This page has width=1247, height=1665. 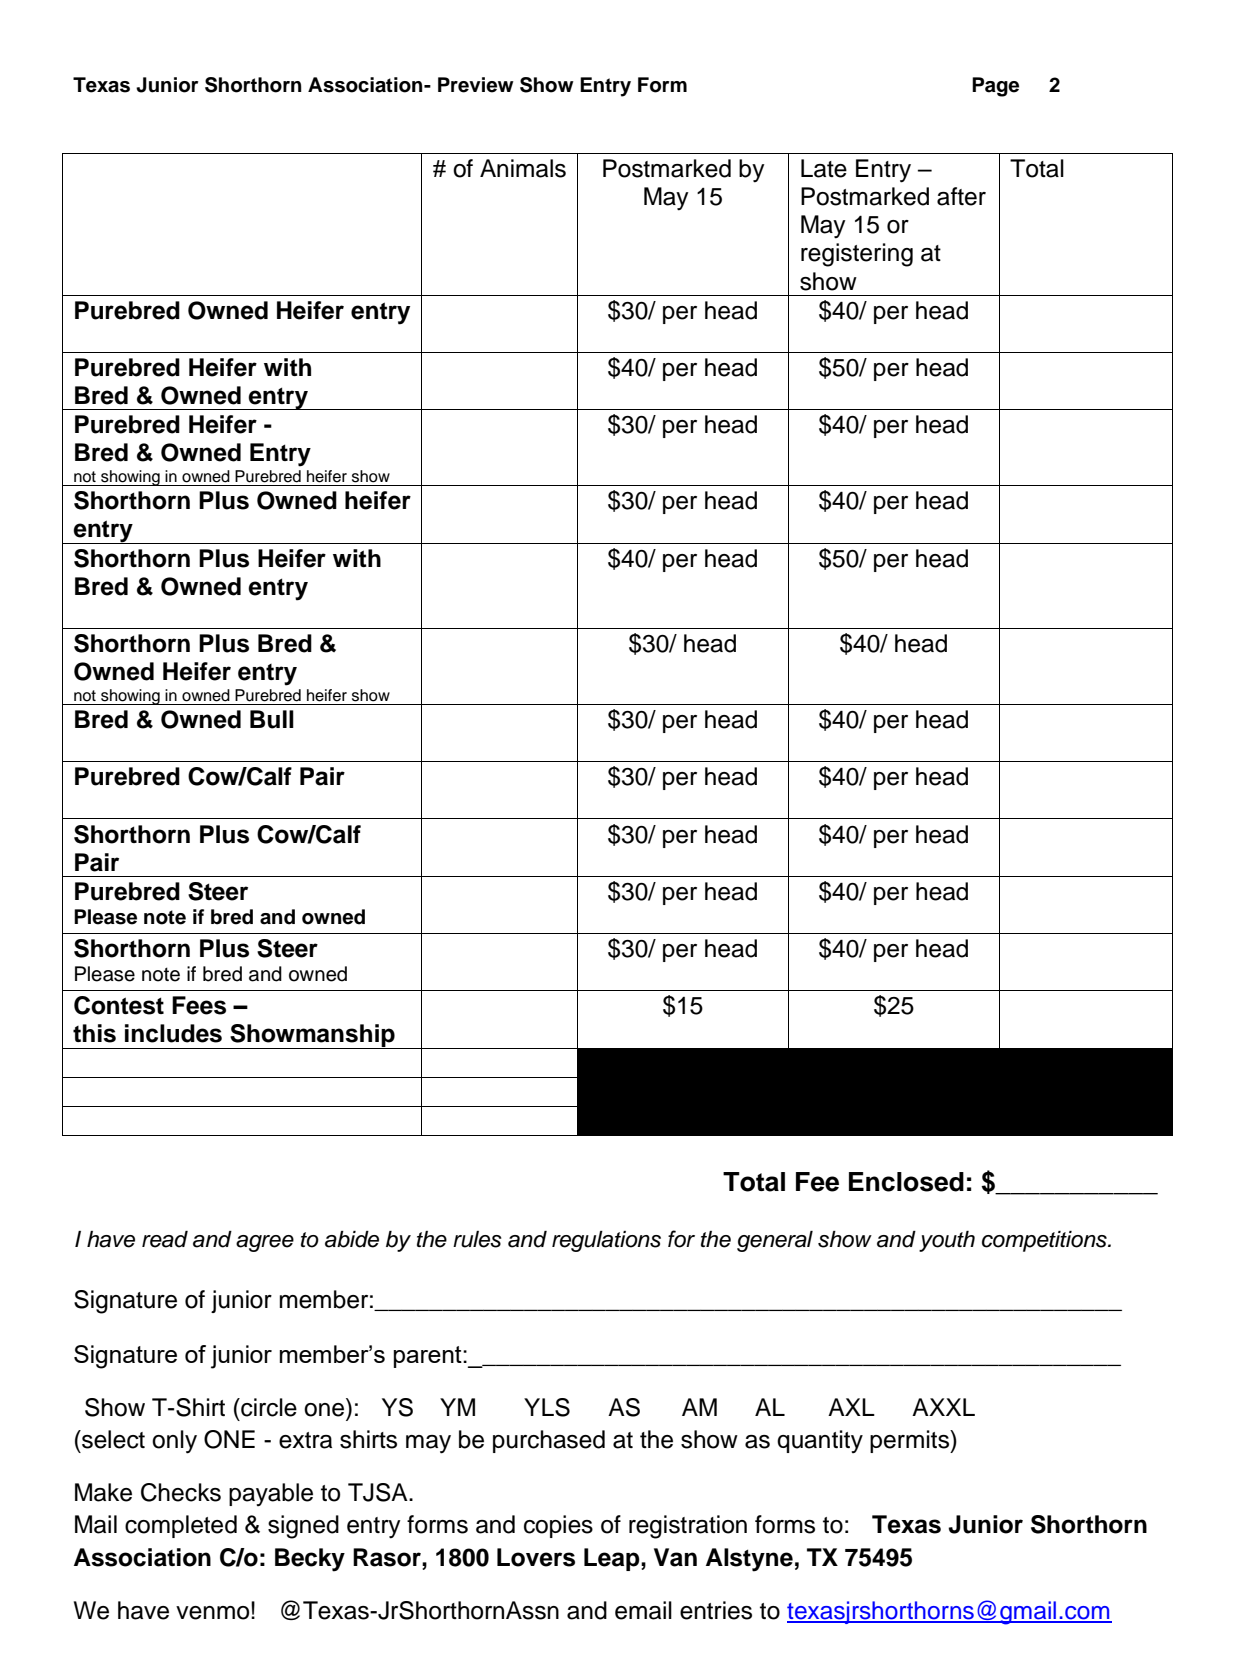 What do you see at coordinates (995, 87) in the page?
I see `Page` at bounding box center [995, 87].
